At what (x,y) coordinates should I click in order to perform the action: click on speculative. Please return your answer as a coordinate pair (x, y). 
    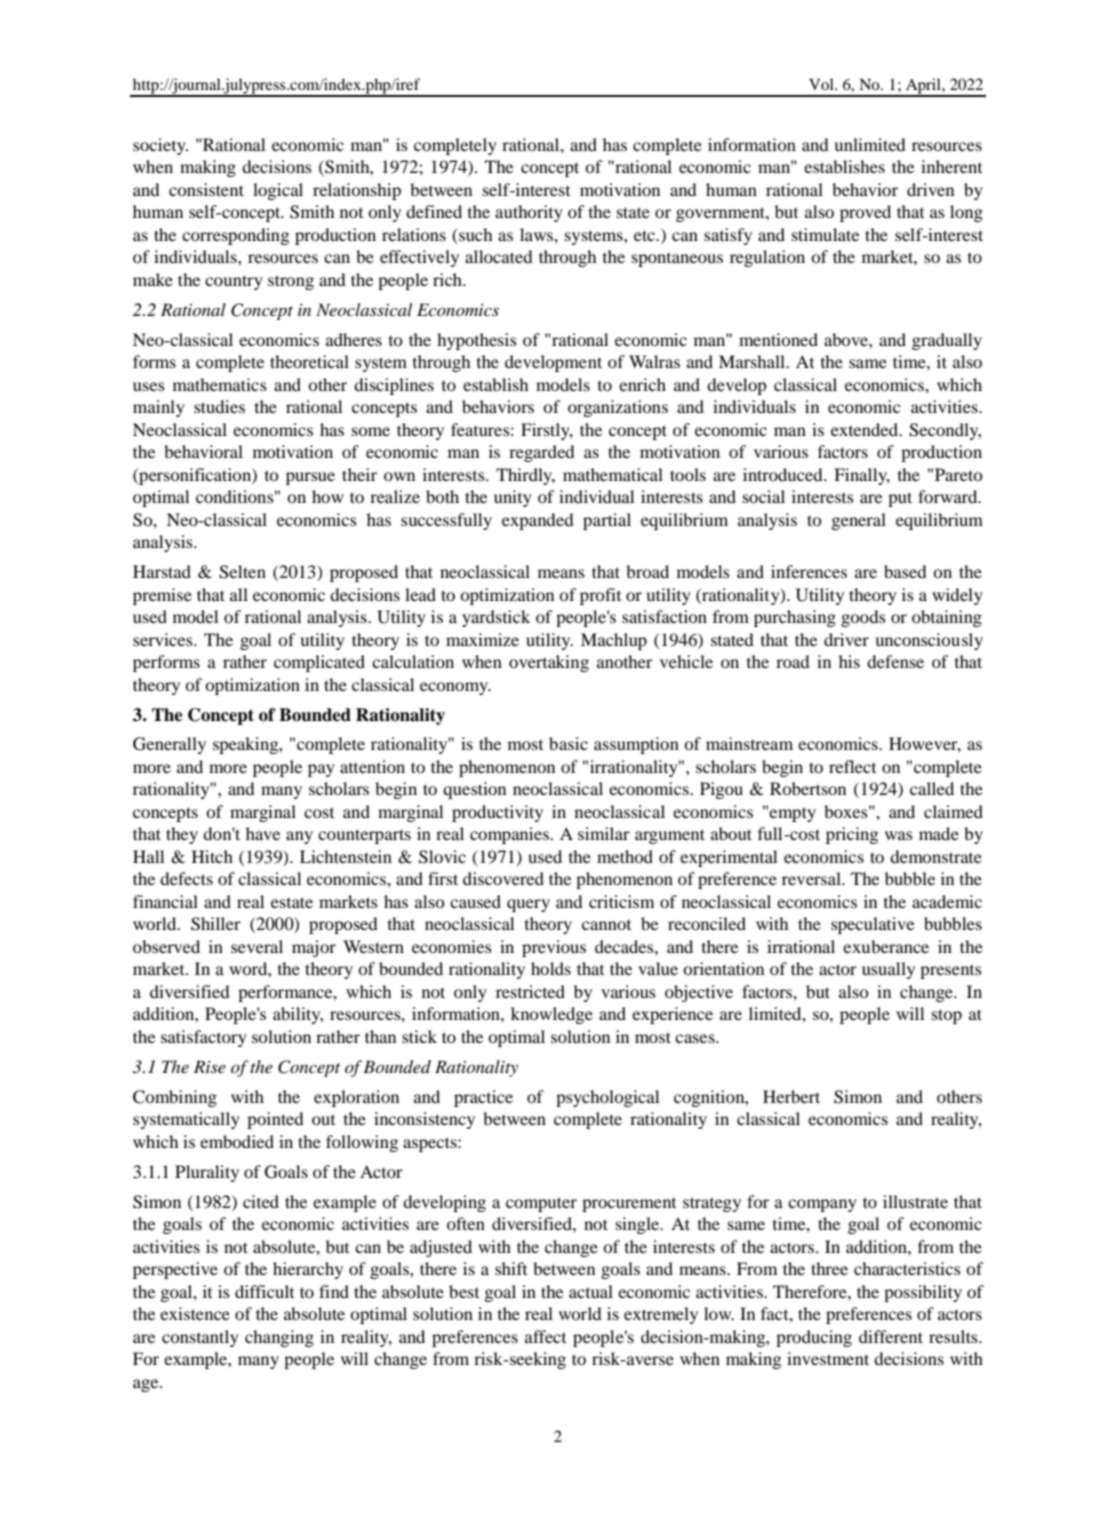
    Looking at the image, I should click on (872, 925).
